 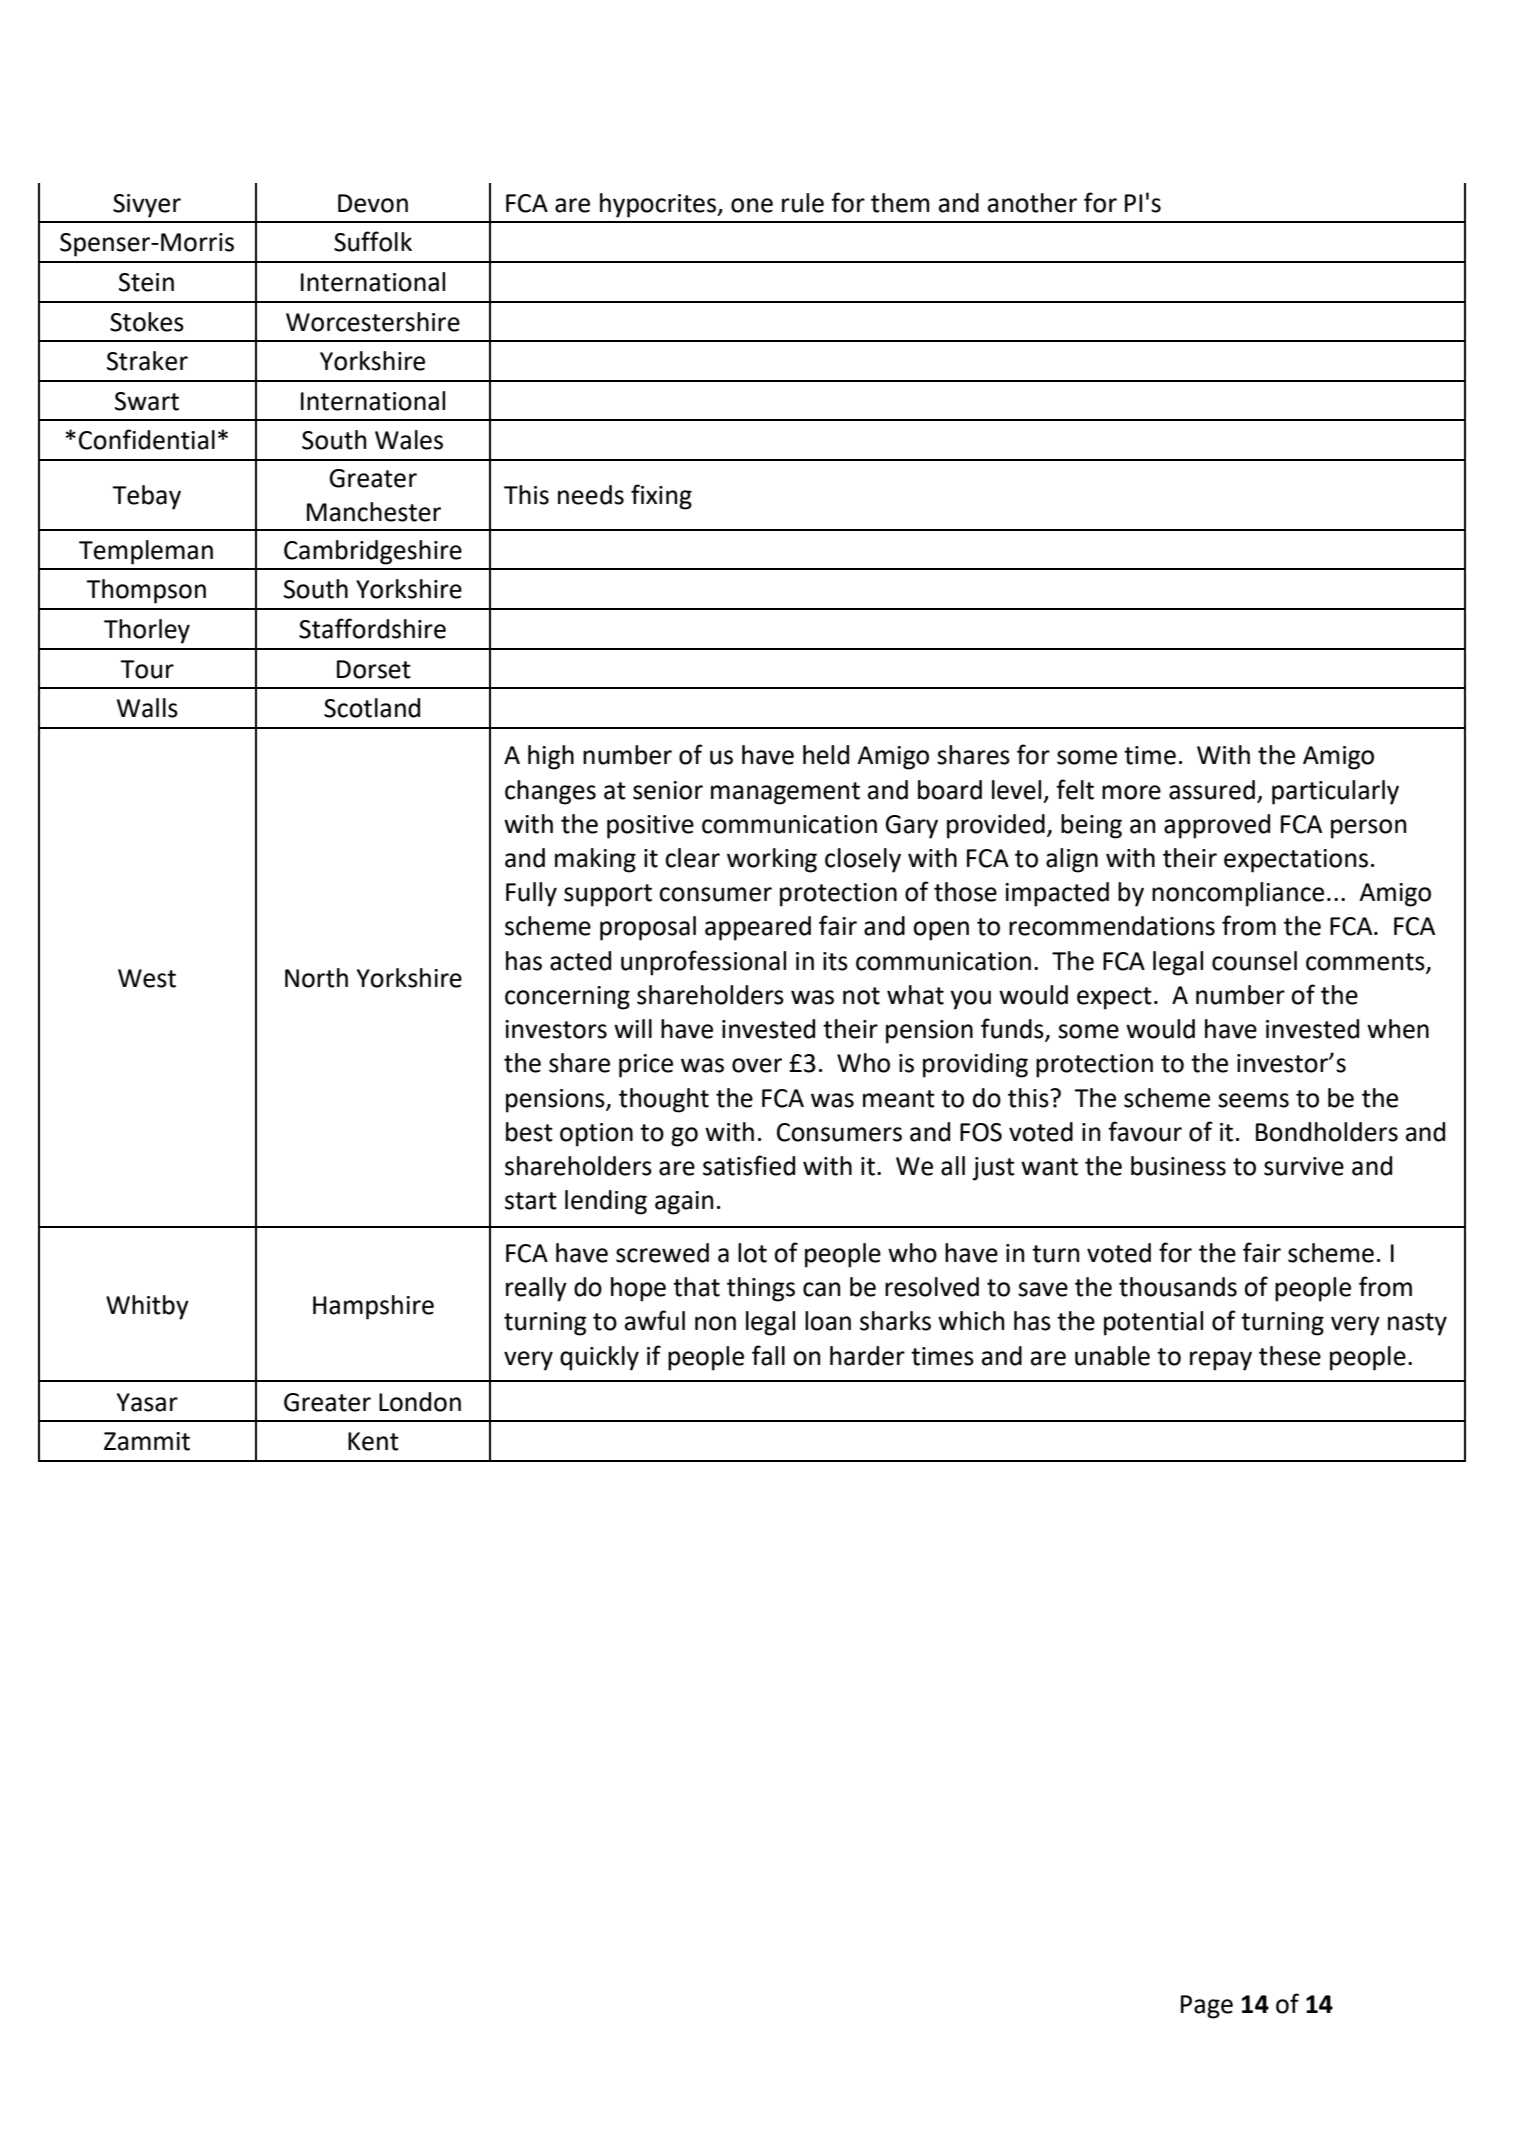 I want to click on Hampshire, so click(x=373, y=1307).
